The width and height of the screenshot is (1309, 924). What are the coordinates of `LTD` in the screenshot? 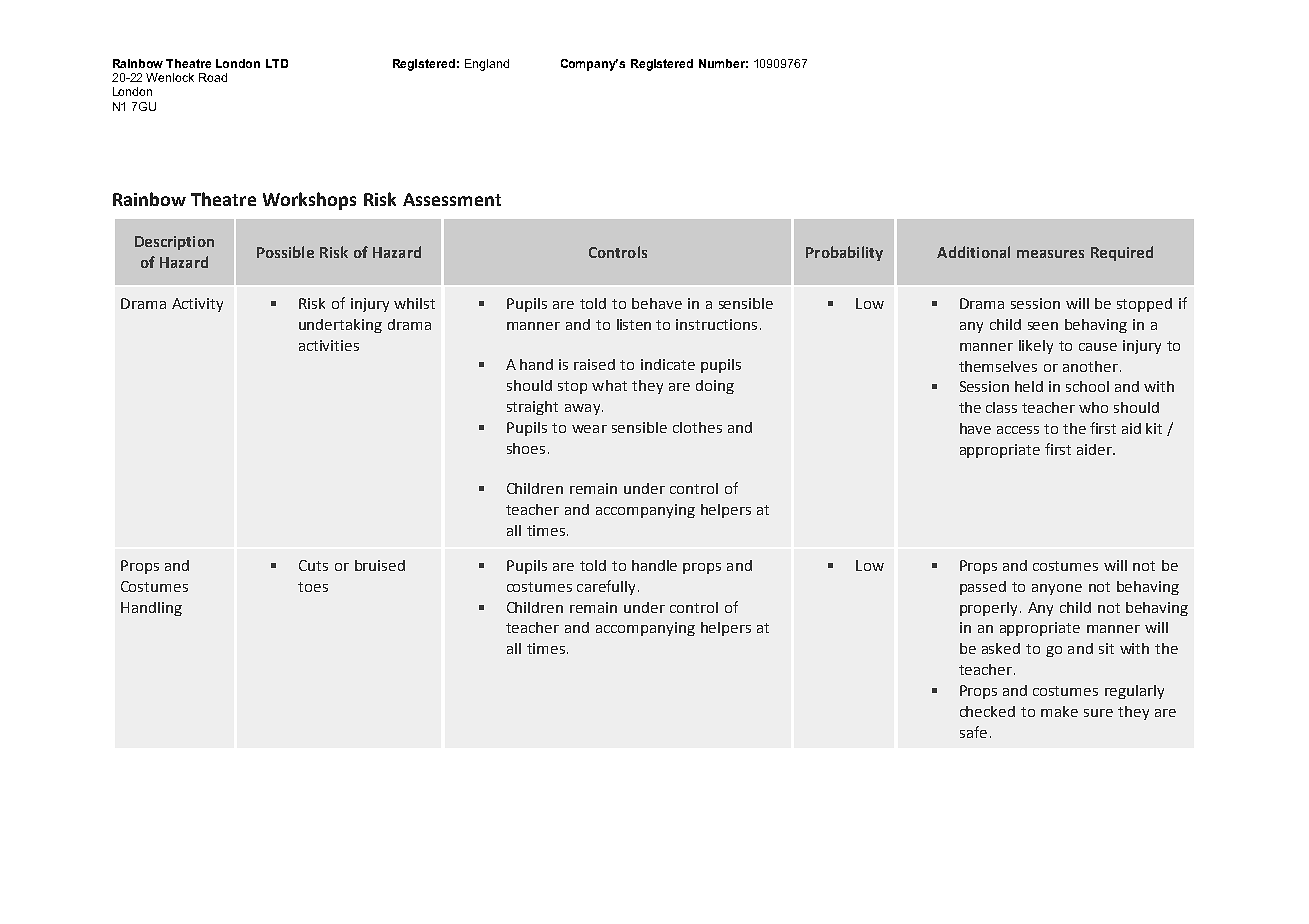 It's located at (277, 63).
